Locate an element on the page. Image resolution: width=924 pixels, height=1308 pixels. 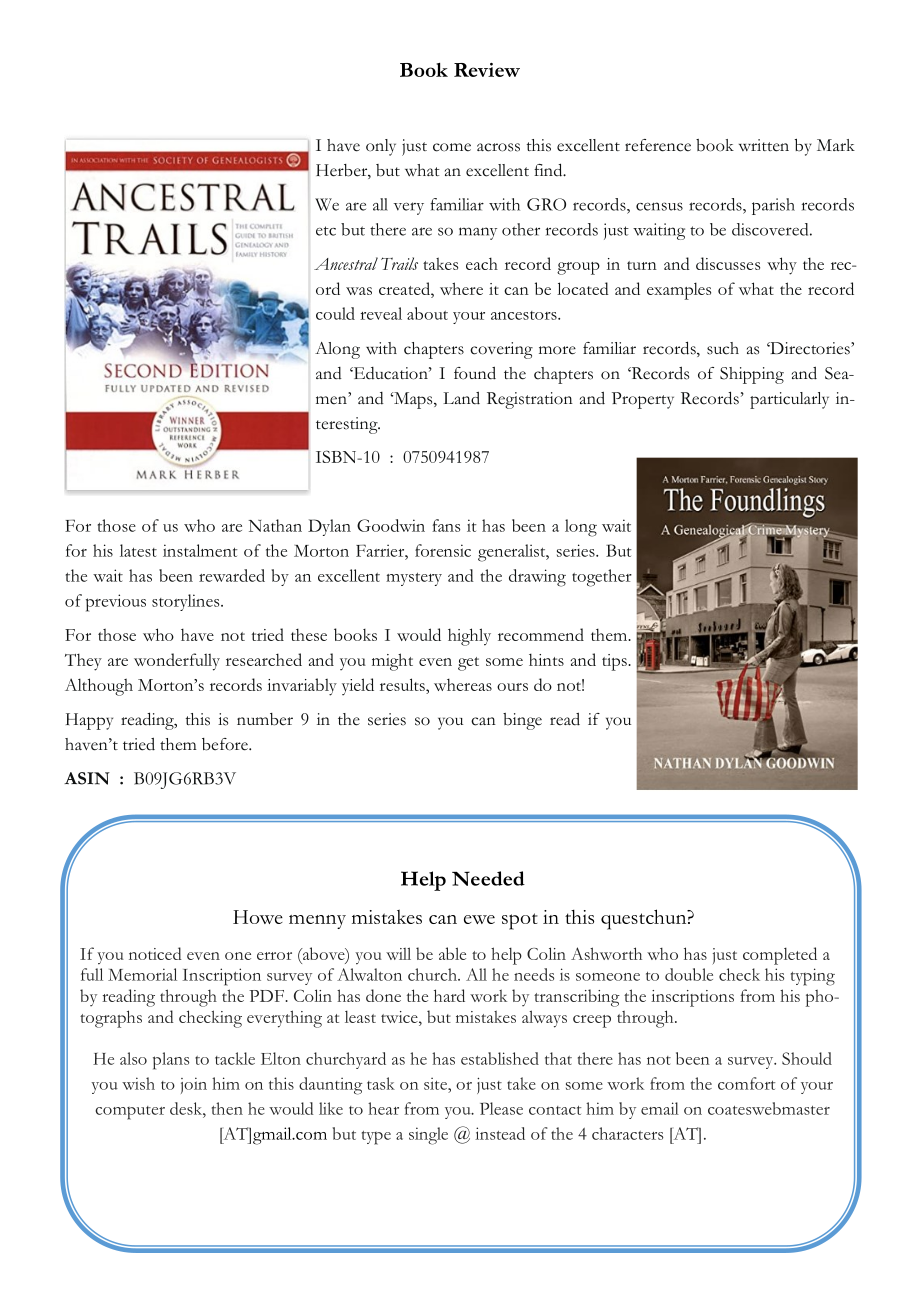
Land is located at coordinates (461, 398).
